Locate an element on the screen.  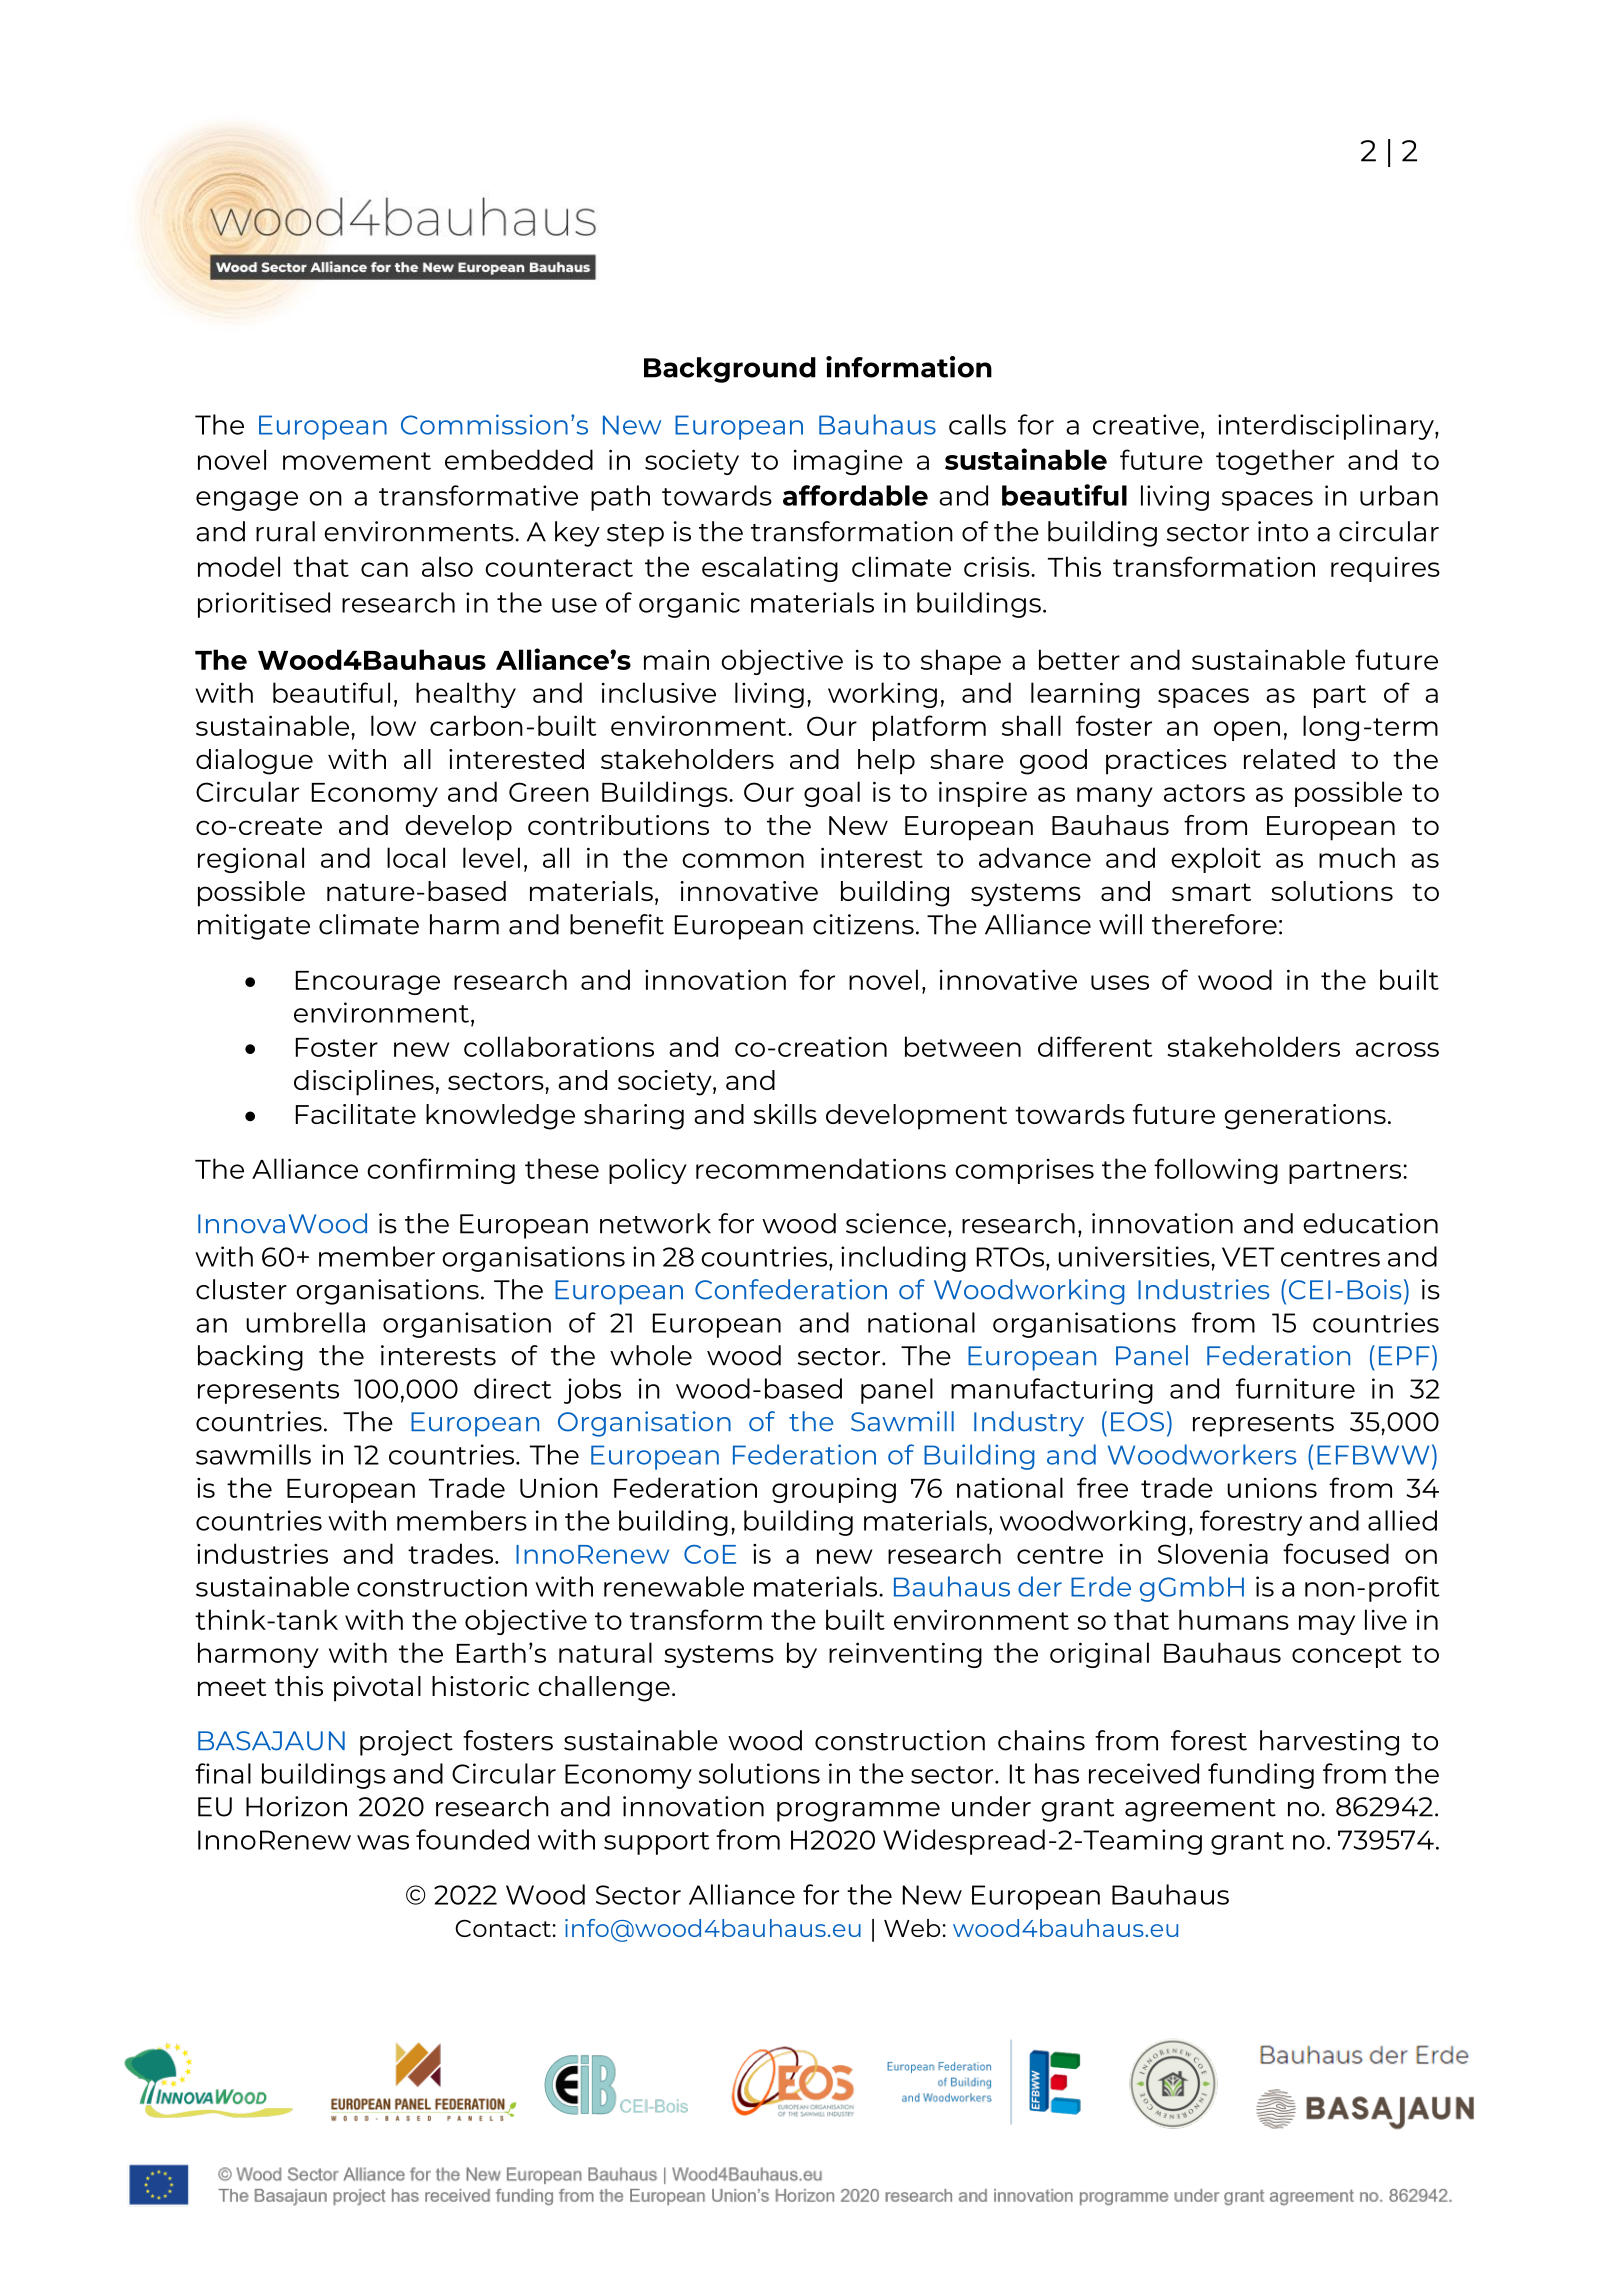
interdisciplinary is located at coordinates (1327, 427).
